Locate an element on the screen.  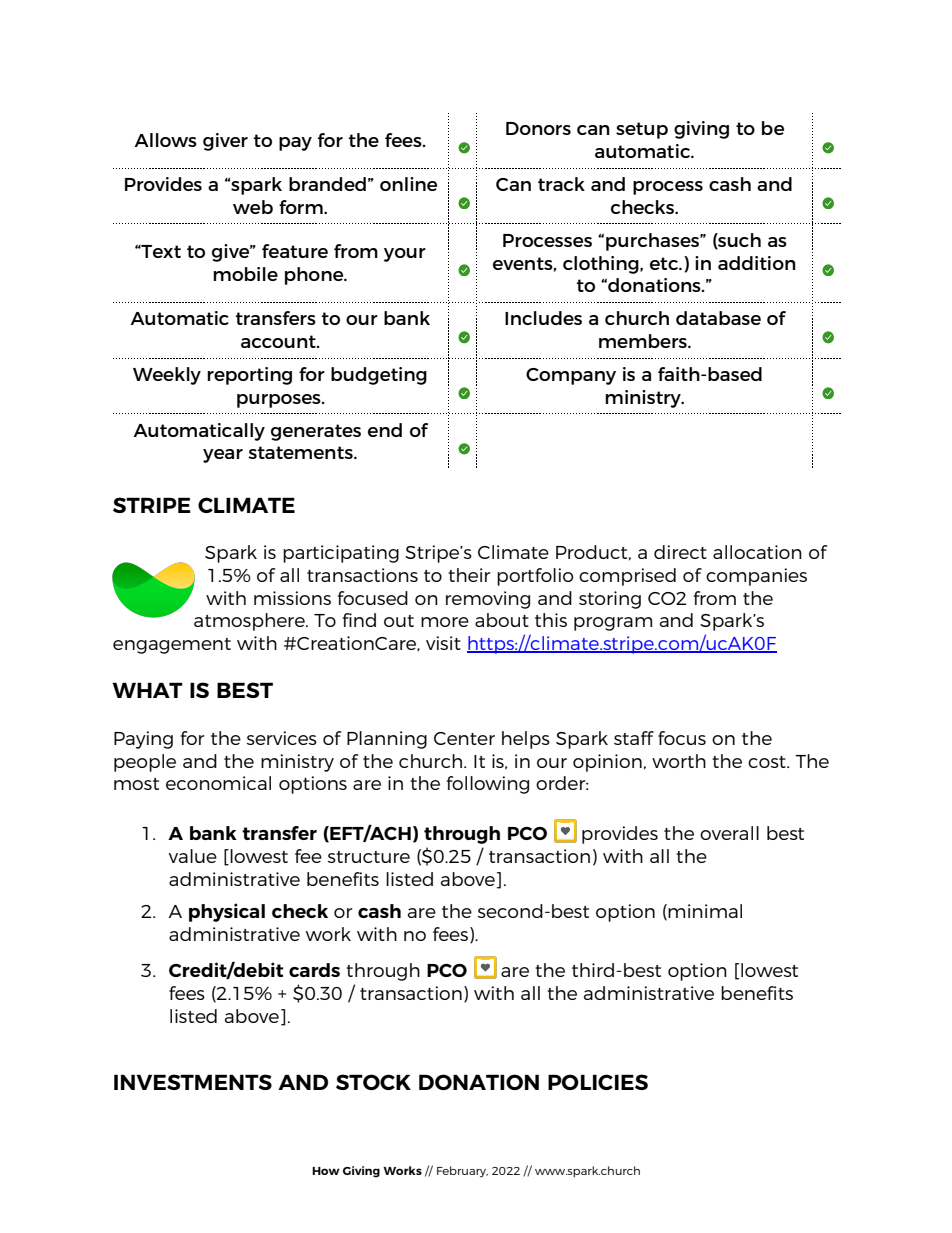
reporting is located at coordinates (249, 376).
